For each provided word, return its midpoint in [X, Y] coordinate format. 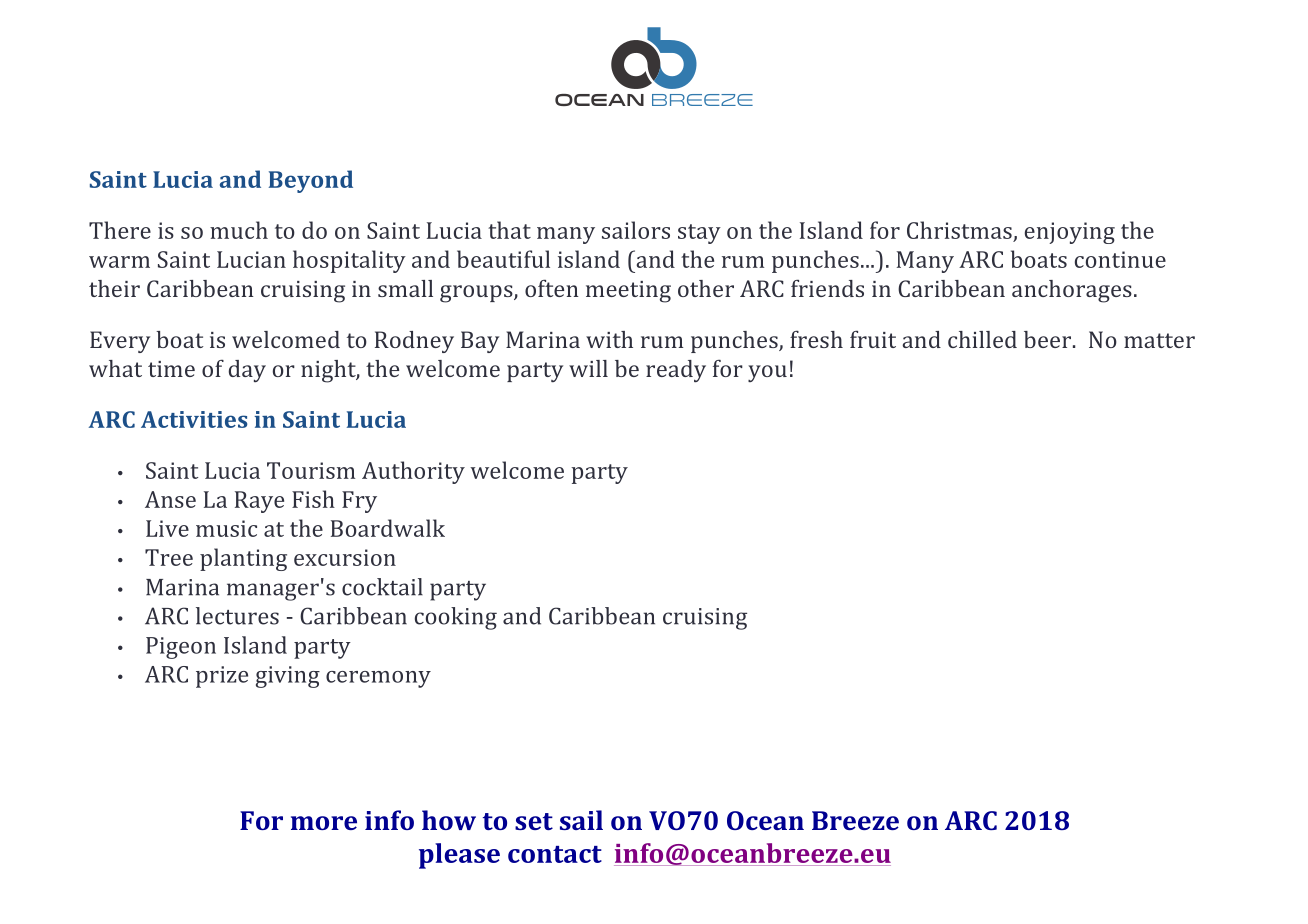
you [767, 373]
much [239, 230]
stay [699, 234]
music [226, 528]
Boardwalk [388, 528]
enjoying [1070, 233]
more [324, 823]
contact [555, 854]
